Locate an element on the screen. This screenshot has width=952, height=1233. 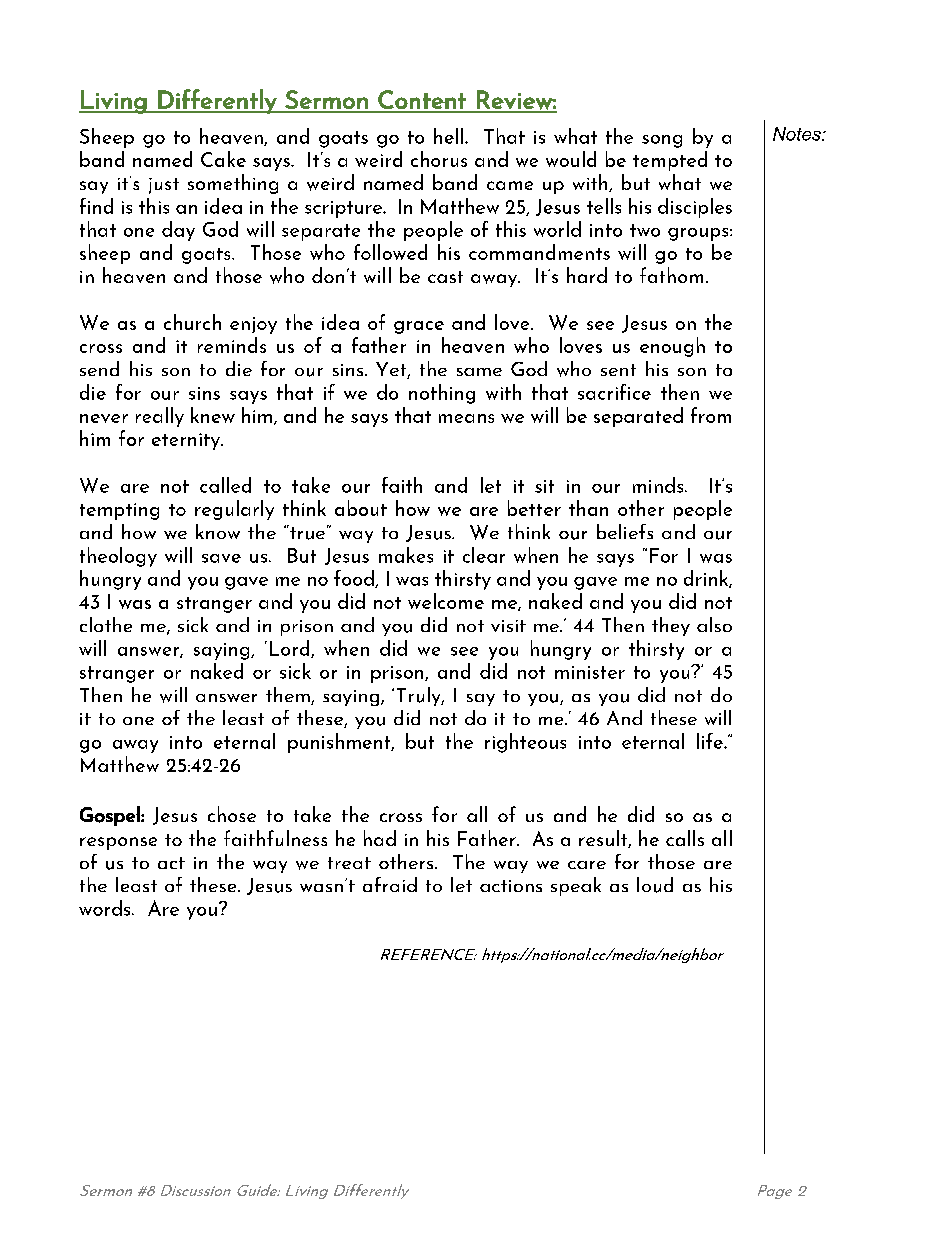
clothe is located at coordinates (106, 624).
